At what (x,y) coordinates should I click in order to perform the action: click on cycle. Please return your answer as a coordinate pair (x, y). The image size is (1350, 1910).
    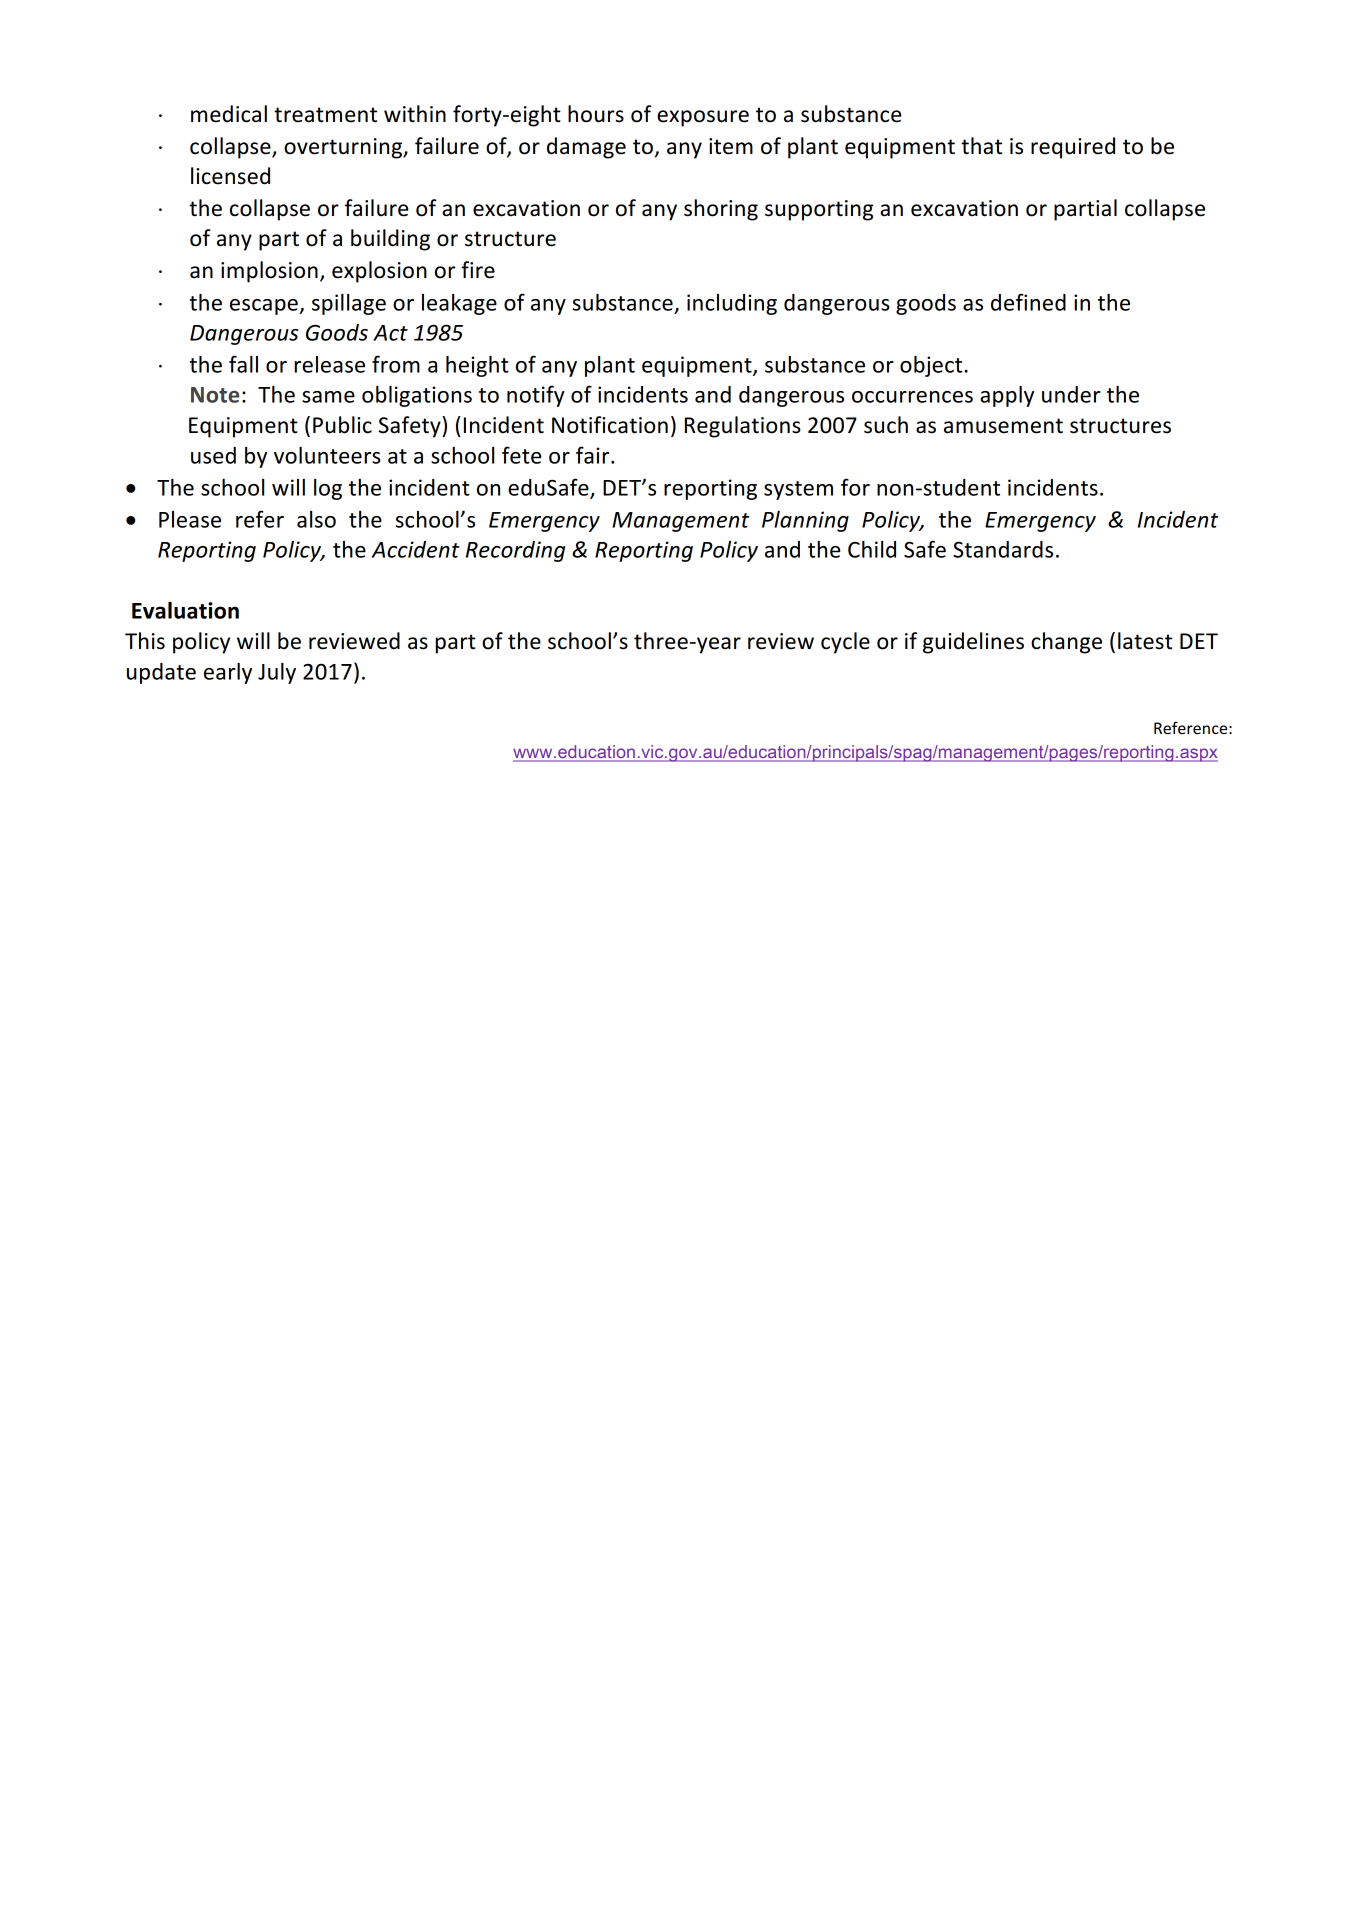
    Looking at the image, I should click on (845, 643).
